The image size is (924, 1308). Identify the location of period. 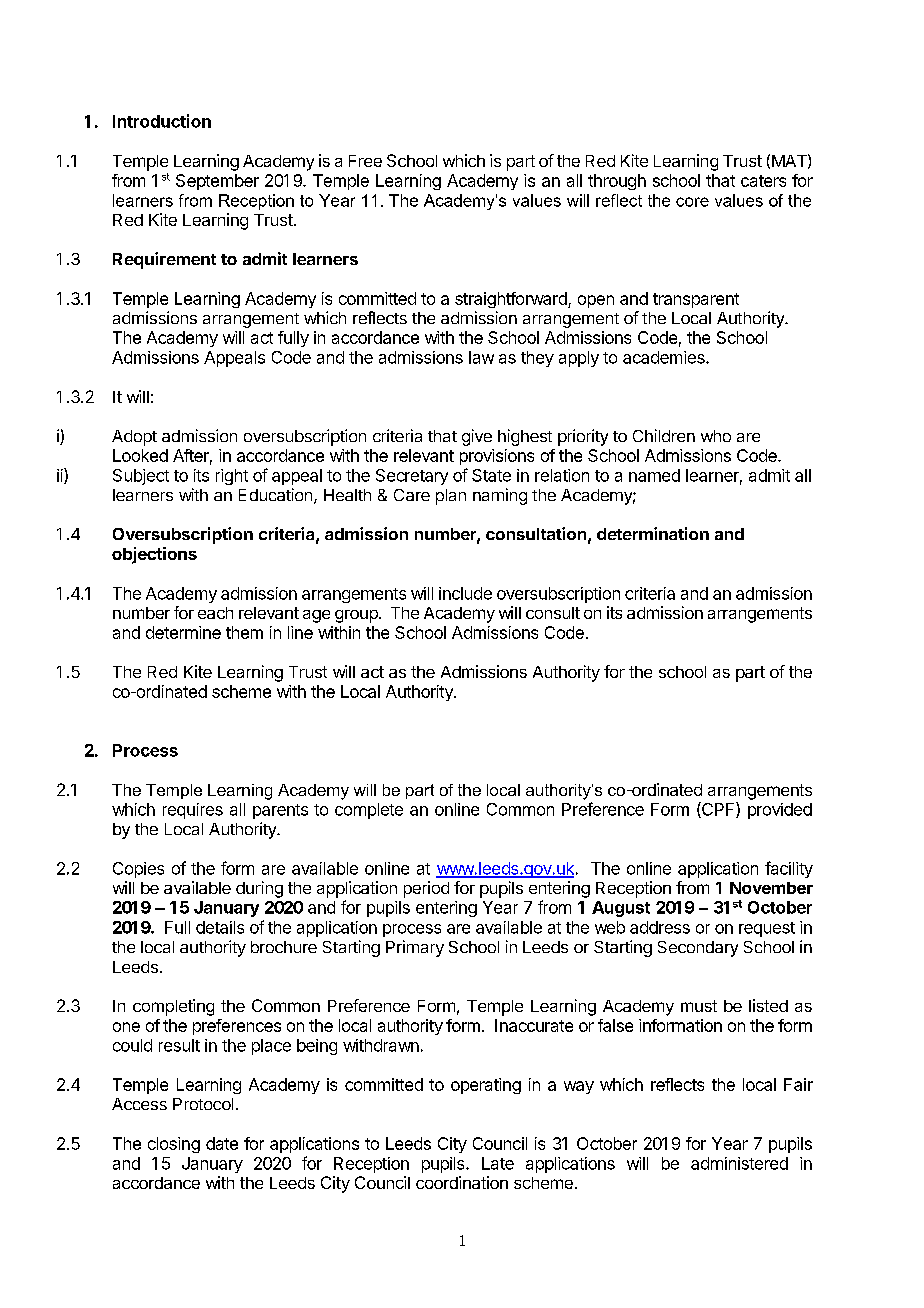
(426, 889).
